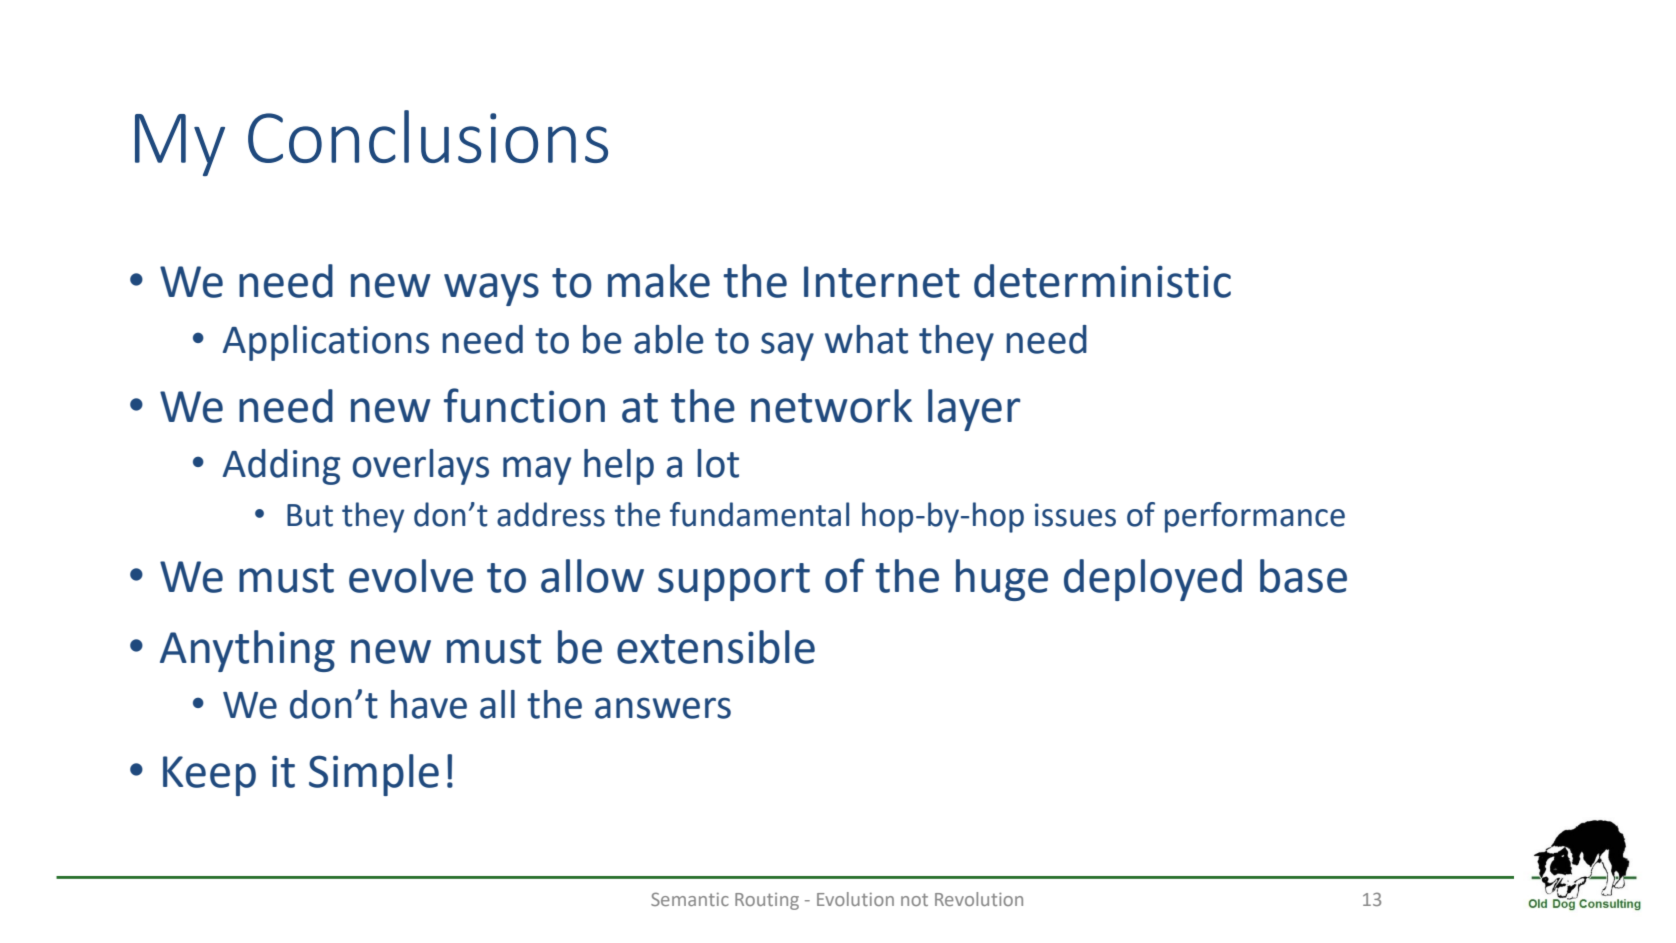 This screenshot has width=1676, height=943. Describe the element at coordinates (428, 136) in the screenshot. I see `Conclusions` at that location.
